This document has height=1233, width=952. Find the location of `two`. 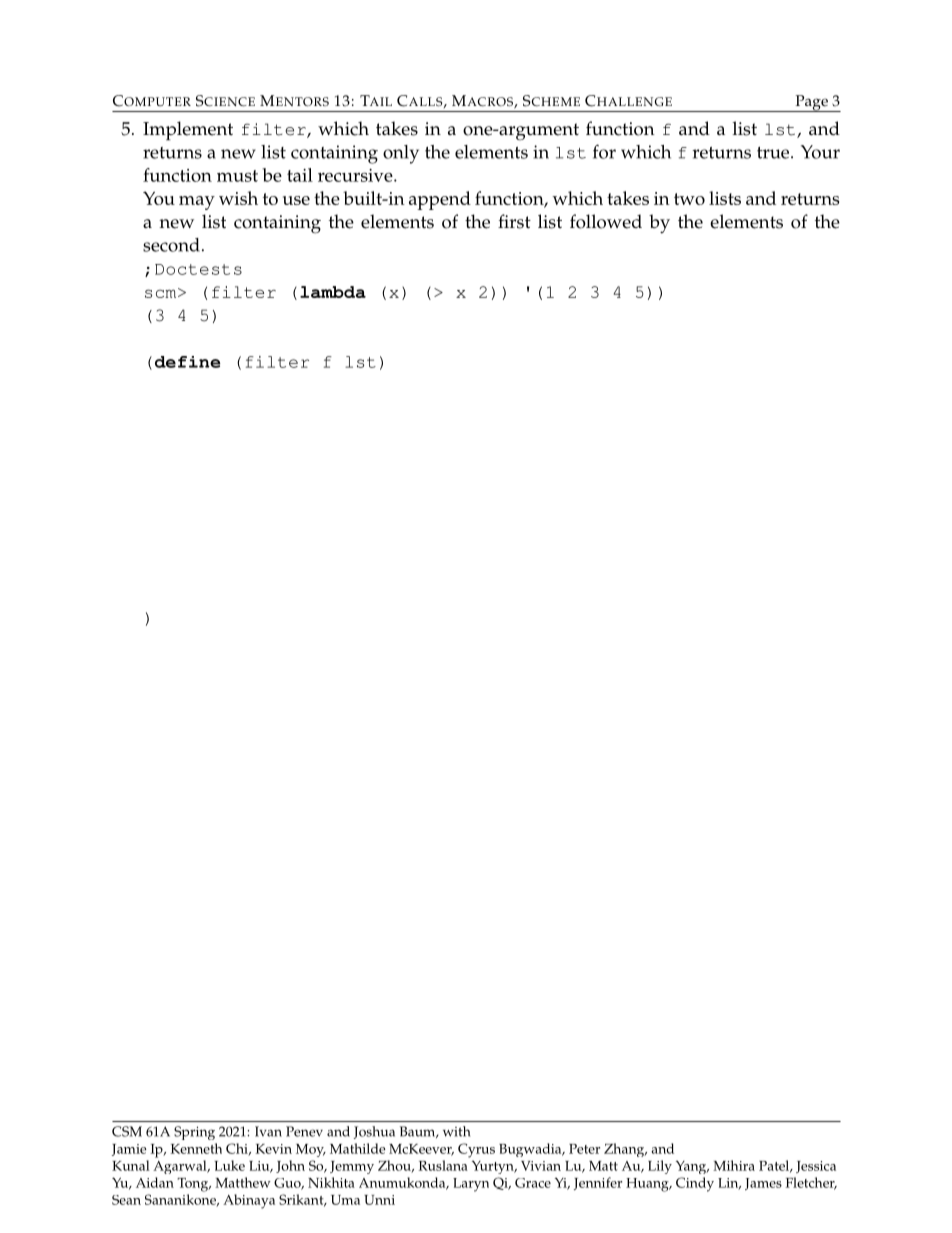

two is located at coordinates (689, 199).
